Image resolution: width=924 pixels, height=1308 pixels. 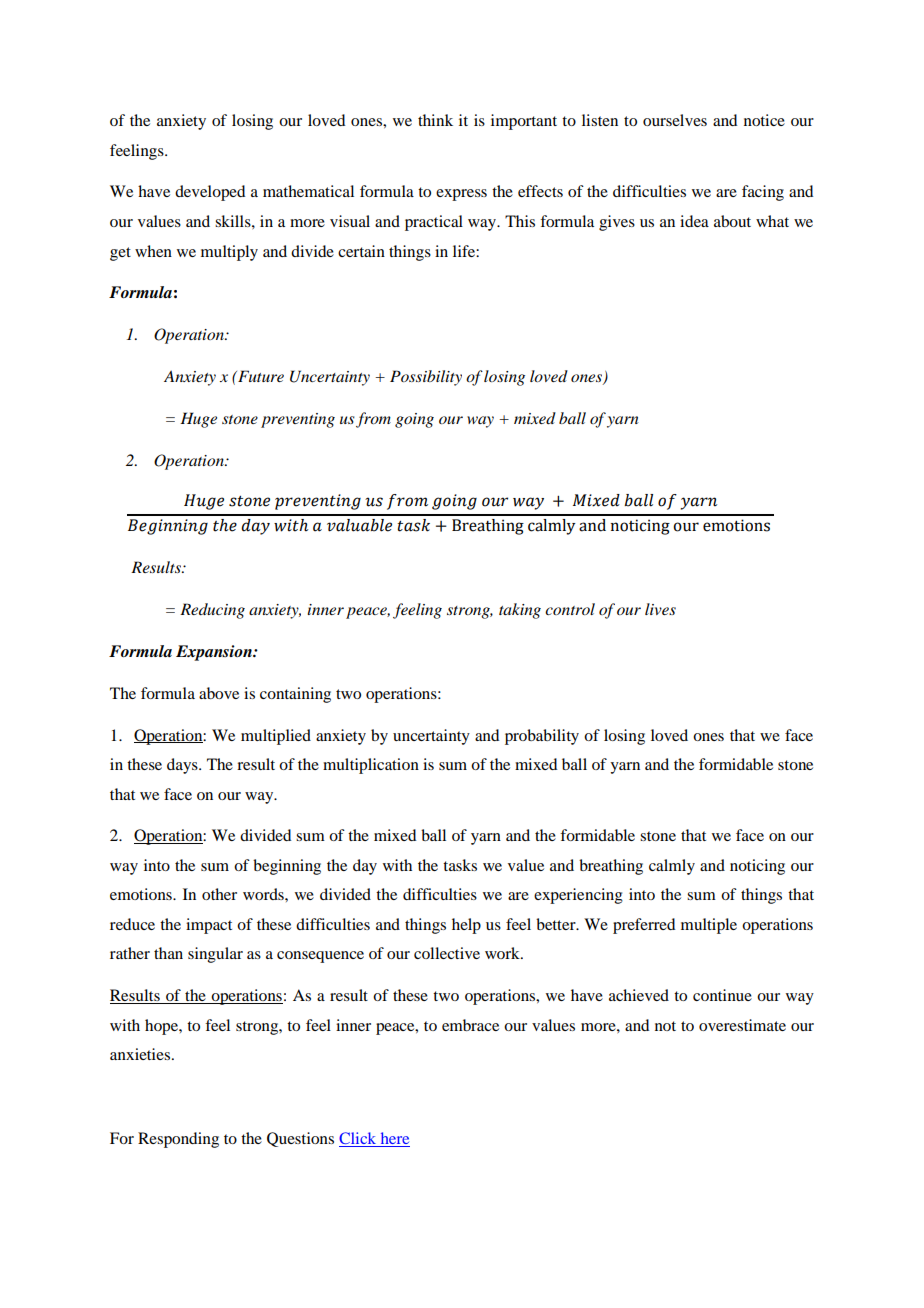 I want to click on lives, so click(x=660, y=609).
